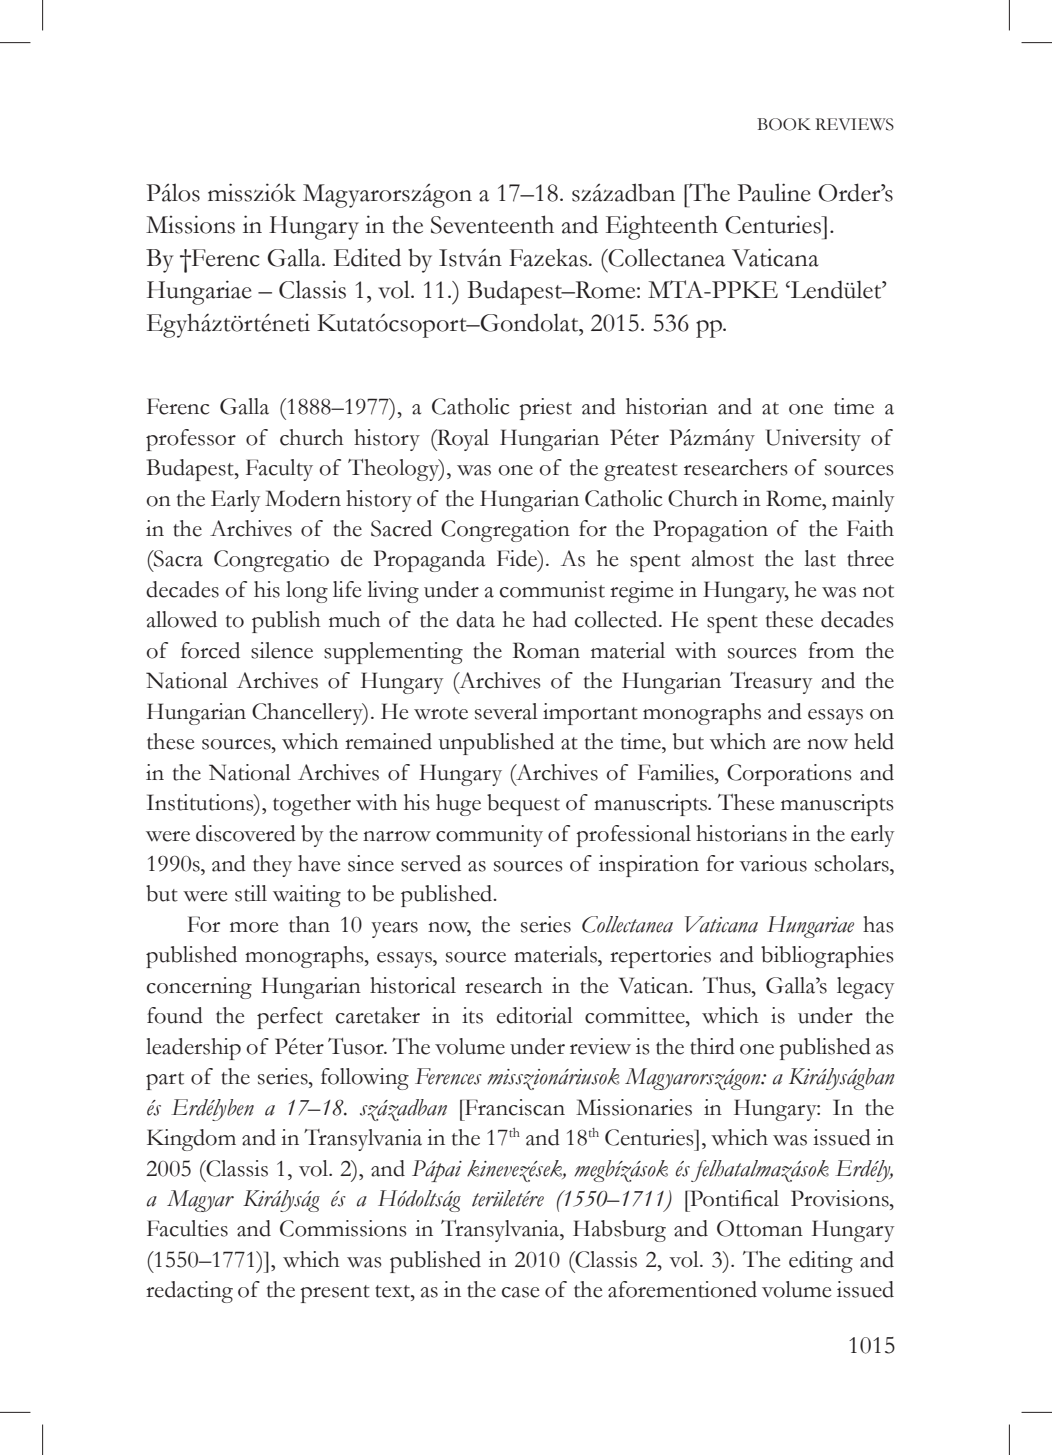  Describe the element at coordinates (789, 775) in the screenshot. I see `Corporations` at that location.
